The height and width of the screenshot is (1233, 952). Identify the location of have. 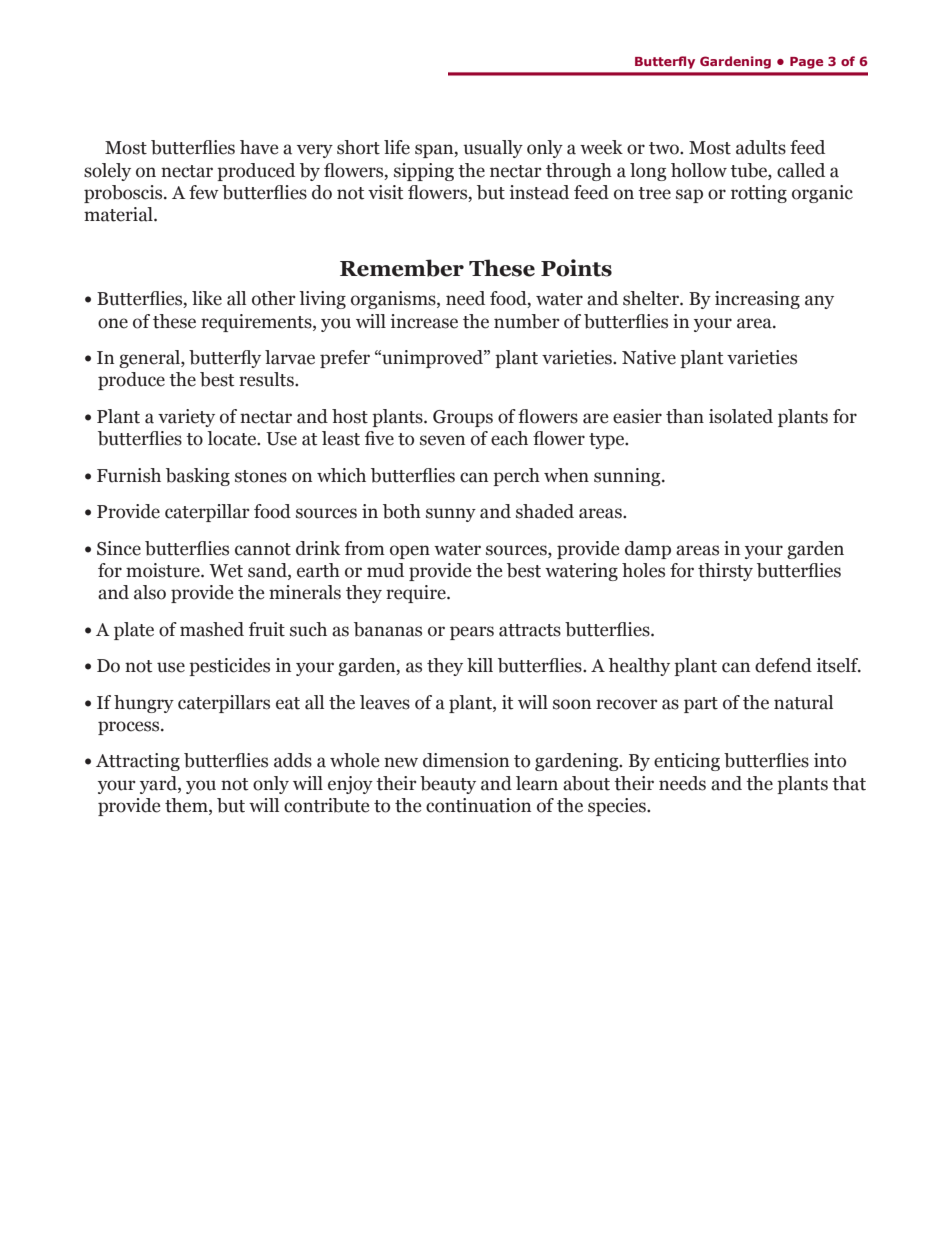
(259, 147).
